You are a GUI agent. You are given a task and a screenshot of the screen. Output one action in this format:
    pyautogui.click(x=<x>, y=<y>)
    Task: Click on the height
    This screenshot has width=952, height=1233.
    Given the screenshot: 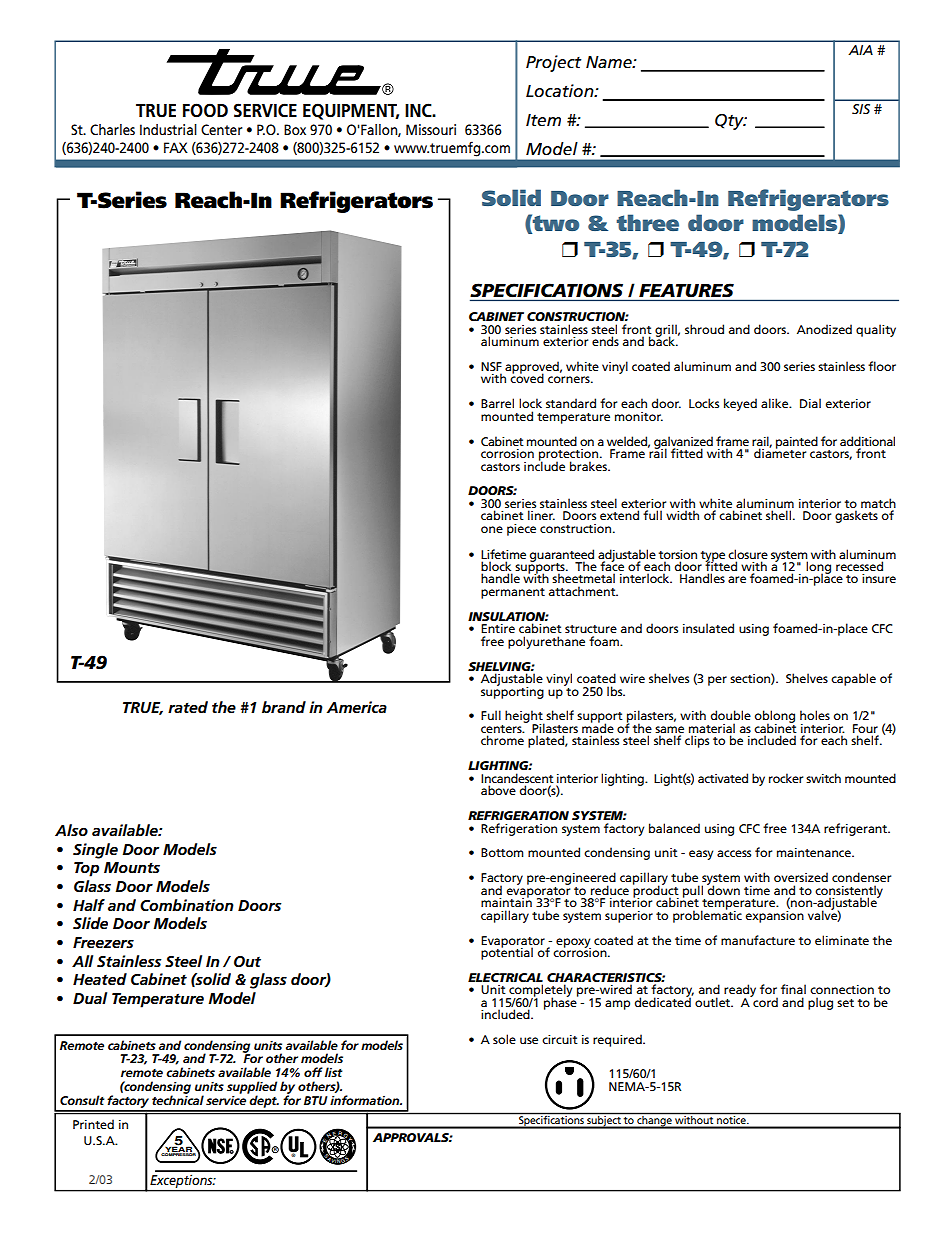 What is the action you would take?
    pyautogui.click(x=525, y=718)
